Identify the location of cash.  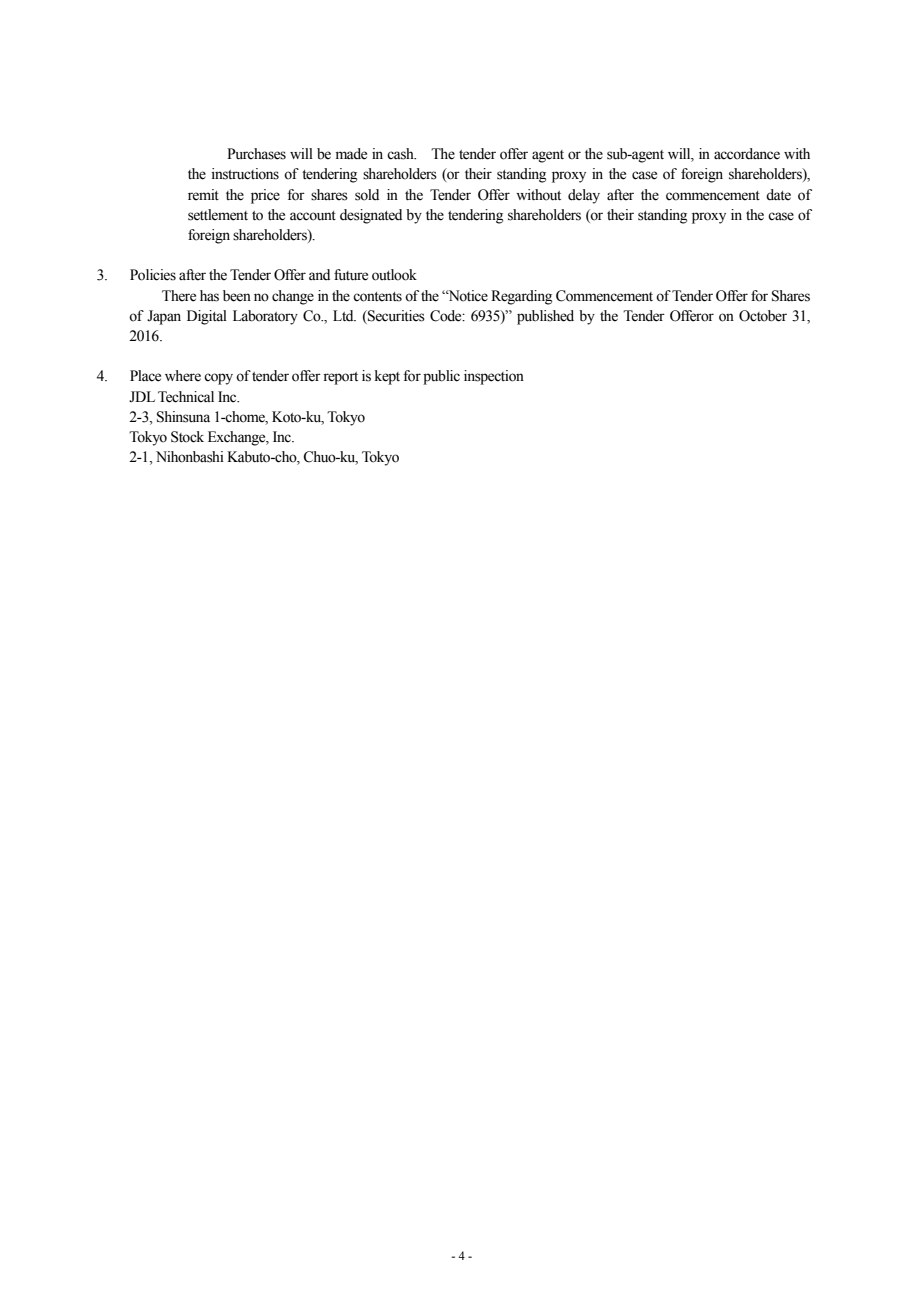
(401, 154).
